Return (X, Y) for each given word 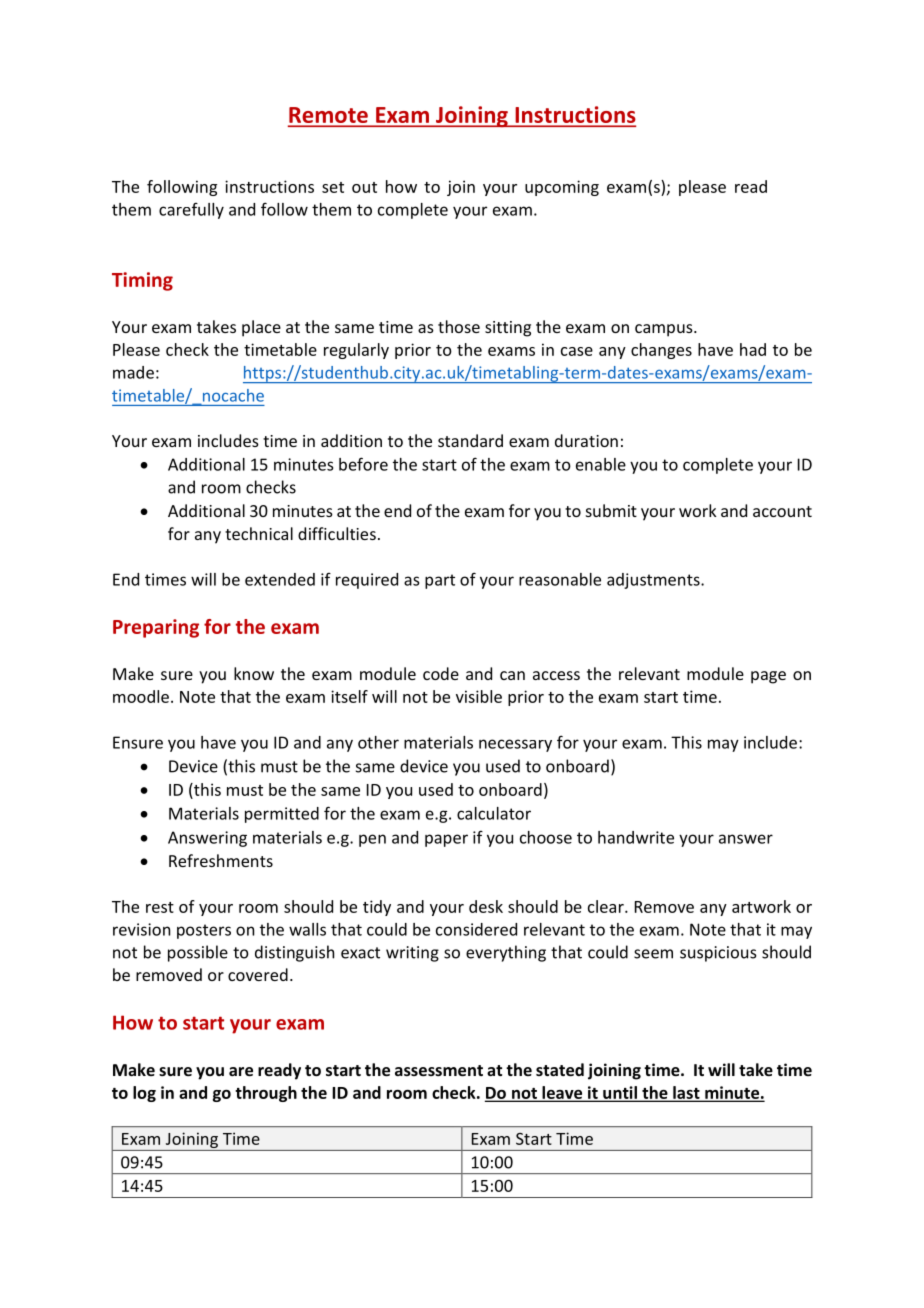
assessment (439, 1070)
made (133, 372)
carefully (191, 211)
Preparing (156, 628)
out (364, 187)
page (768, 677)
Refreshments (221, 860)
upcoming (562, 188)
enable (601, 464)
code (441, 673)
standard (470, 440)
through (266, 1094)
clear (607, 906)
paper (446, 840)
